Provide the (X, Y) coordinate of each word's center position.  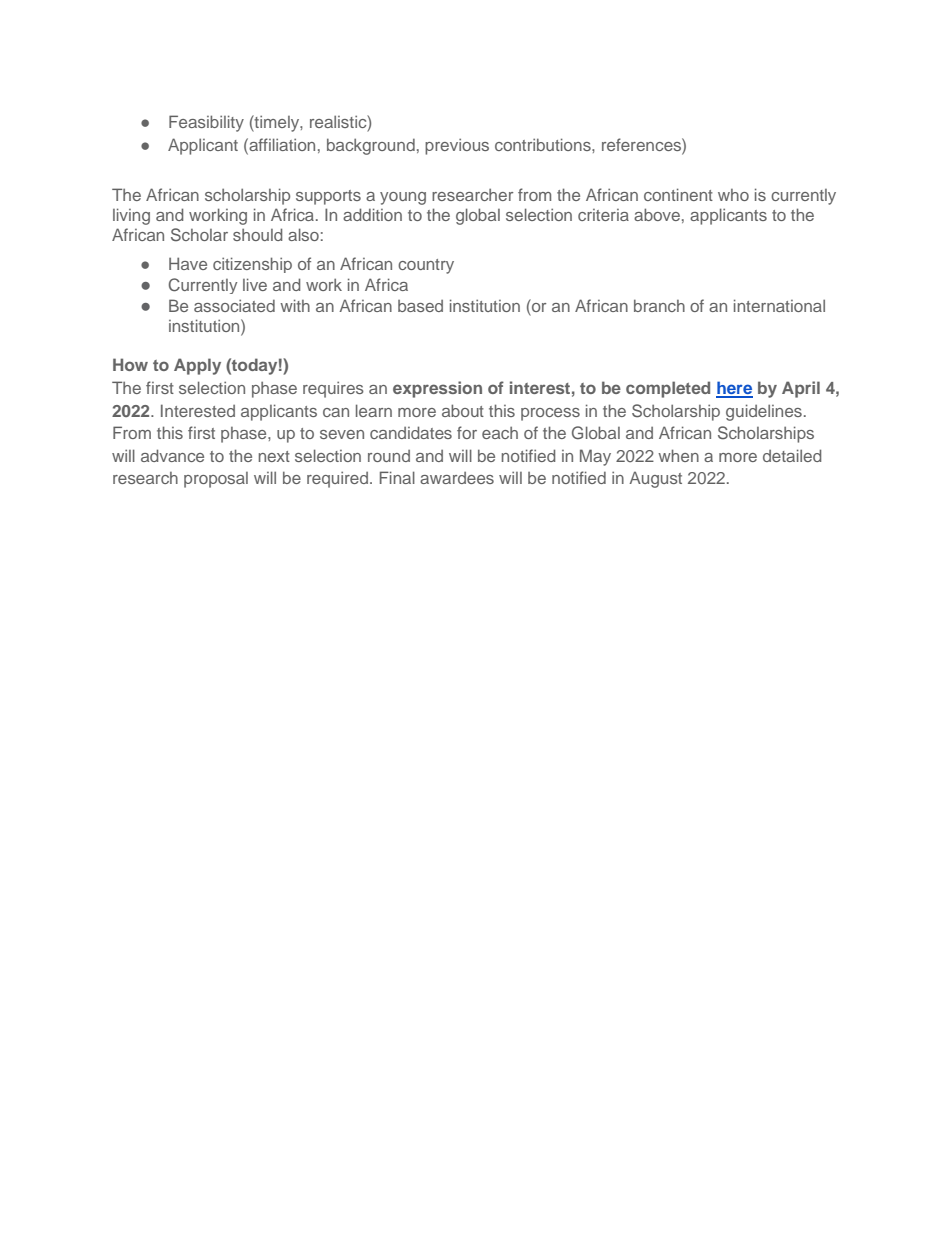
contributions (544, 144)
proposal (216, 480)
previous (457, 146)
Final (397, 477)
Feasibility (206, 123)
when (678, 455)
